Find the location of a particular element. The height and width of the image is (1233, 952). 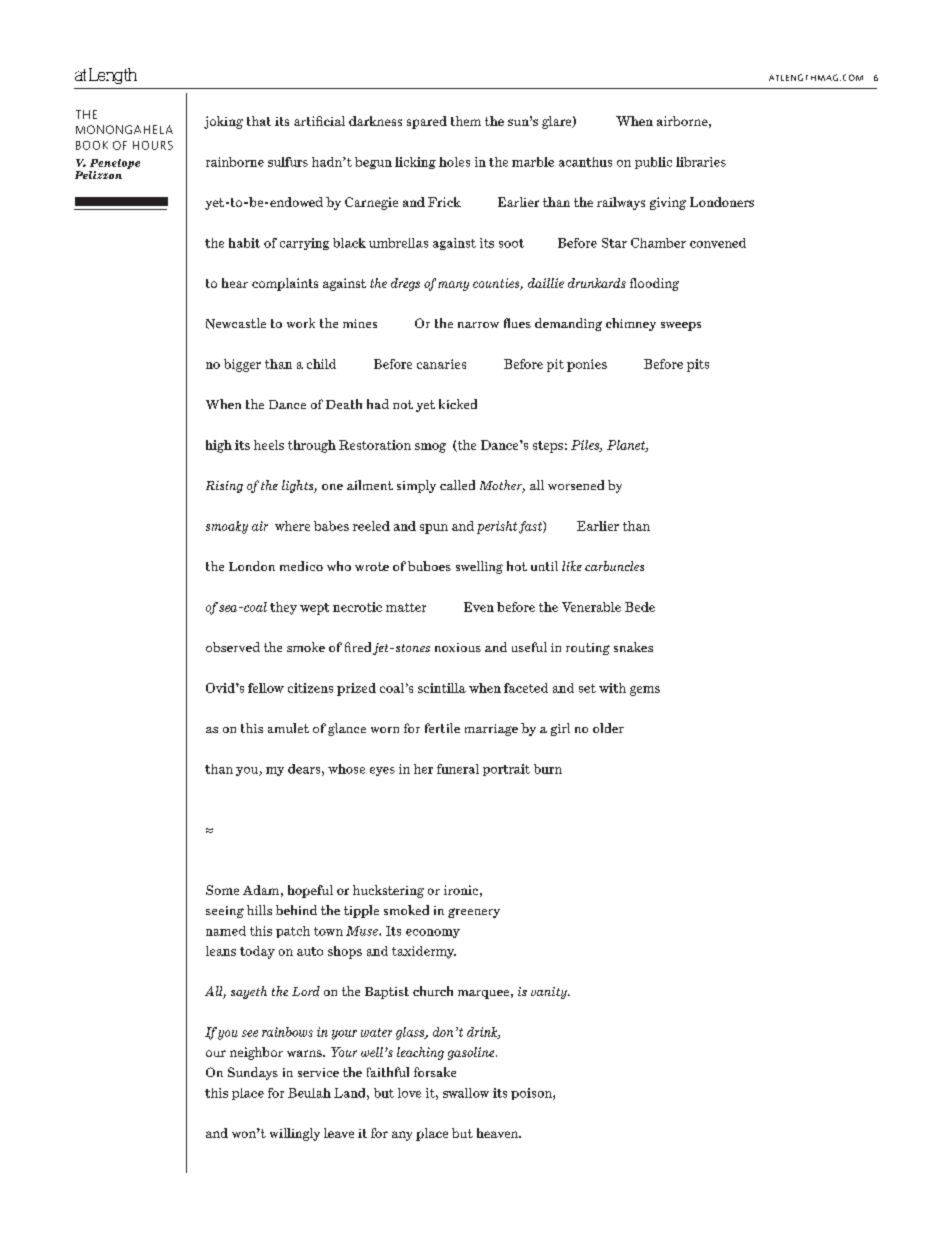

older is located at coordinates (608, 728).
